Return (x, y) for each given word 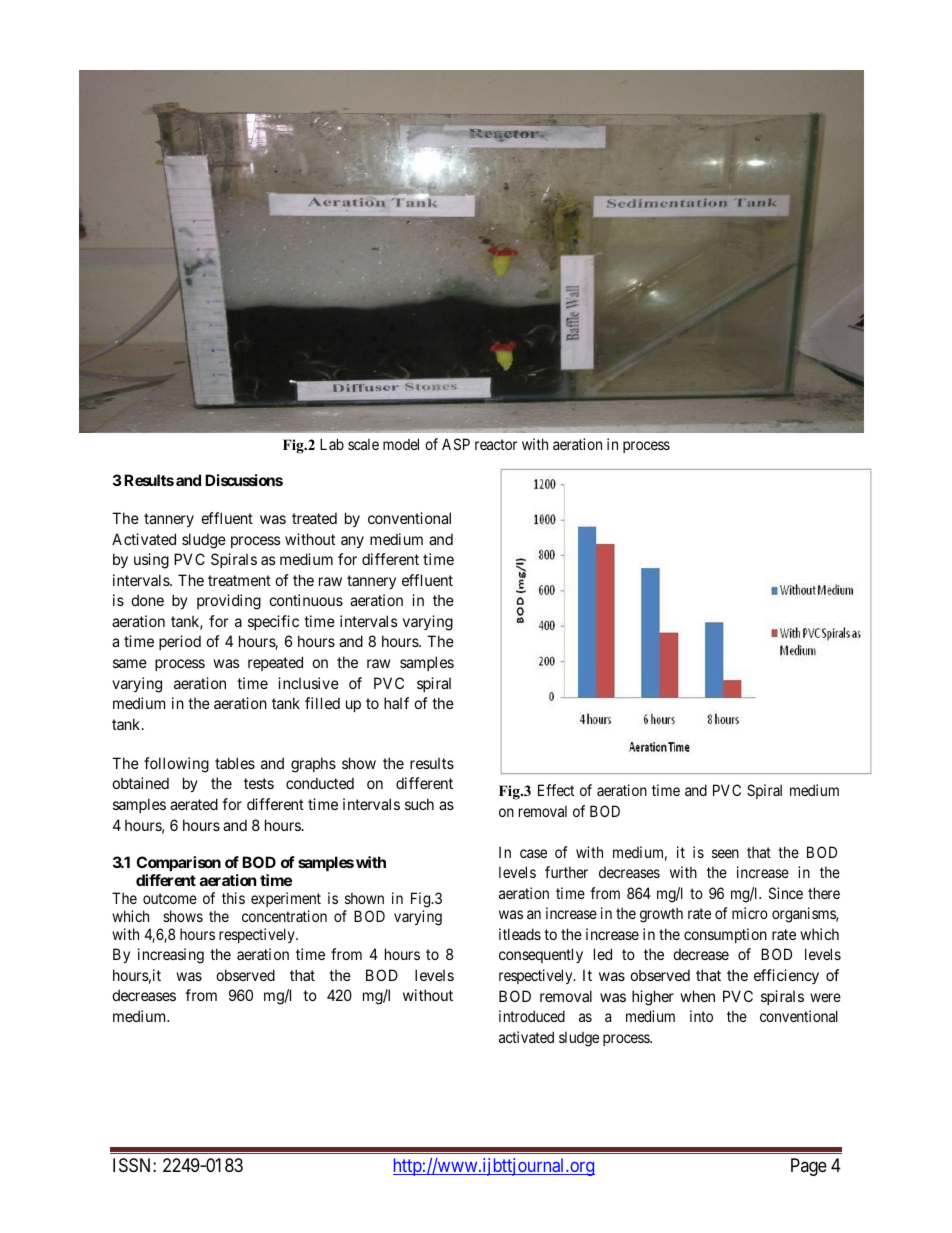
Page (809, 1167)
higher (653, 998)
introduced (532, 1016)
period (180, 642)
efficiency (786, 976)
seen (725, 853)
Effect (556, 790)
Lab (332, 444)
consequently (541, 955)
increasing (171, 956)
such (419, 804)
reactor (496, 444)
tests (259, 784)
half (396, 703)
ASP (456, 444)
